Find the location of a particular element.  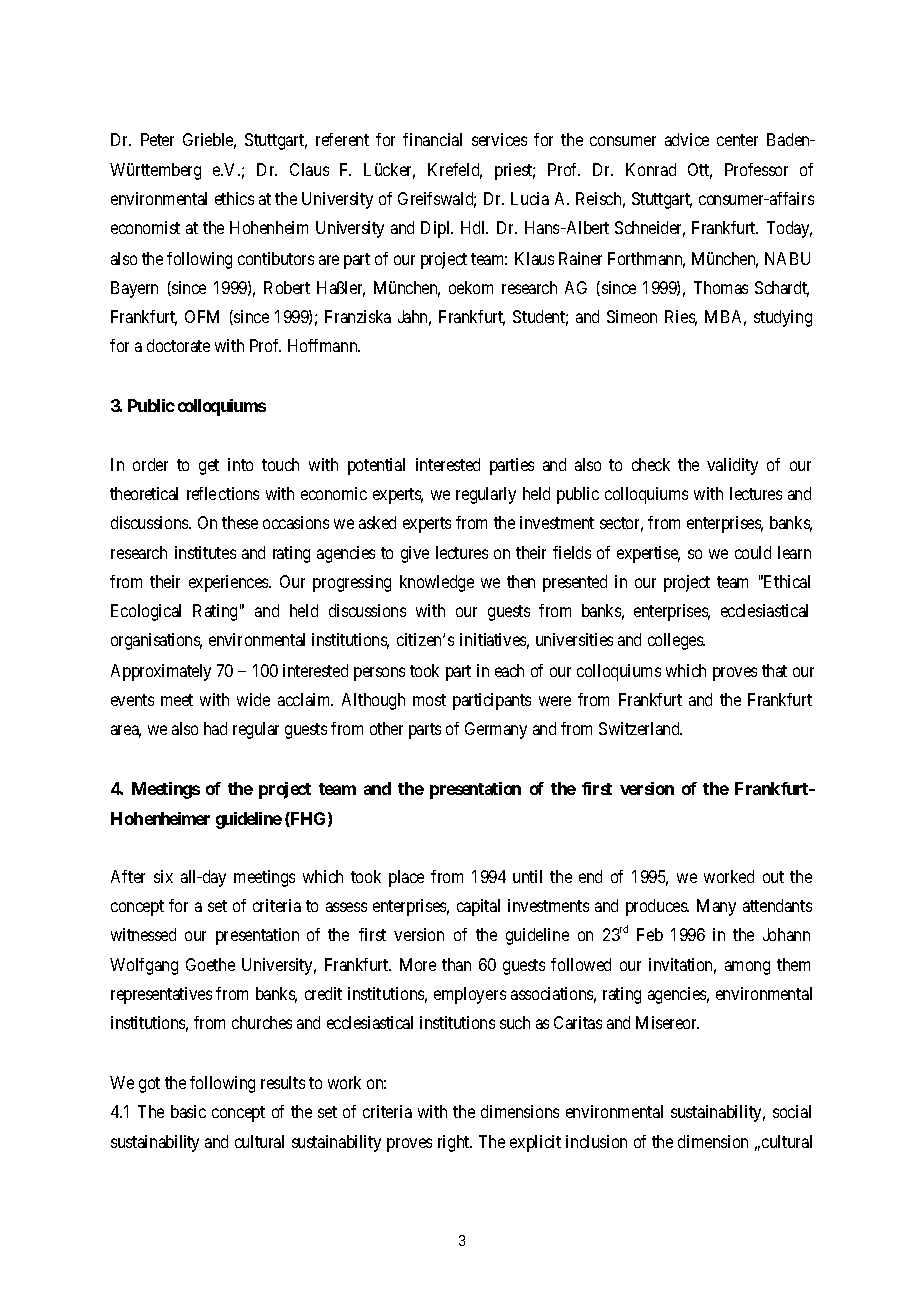

basic is located at coordinates (188, 1111).
